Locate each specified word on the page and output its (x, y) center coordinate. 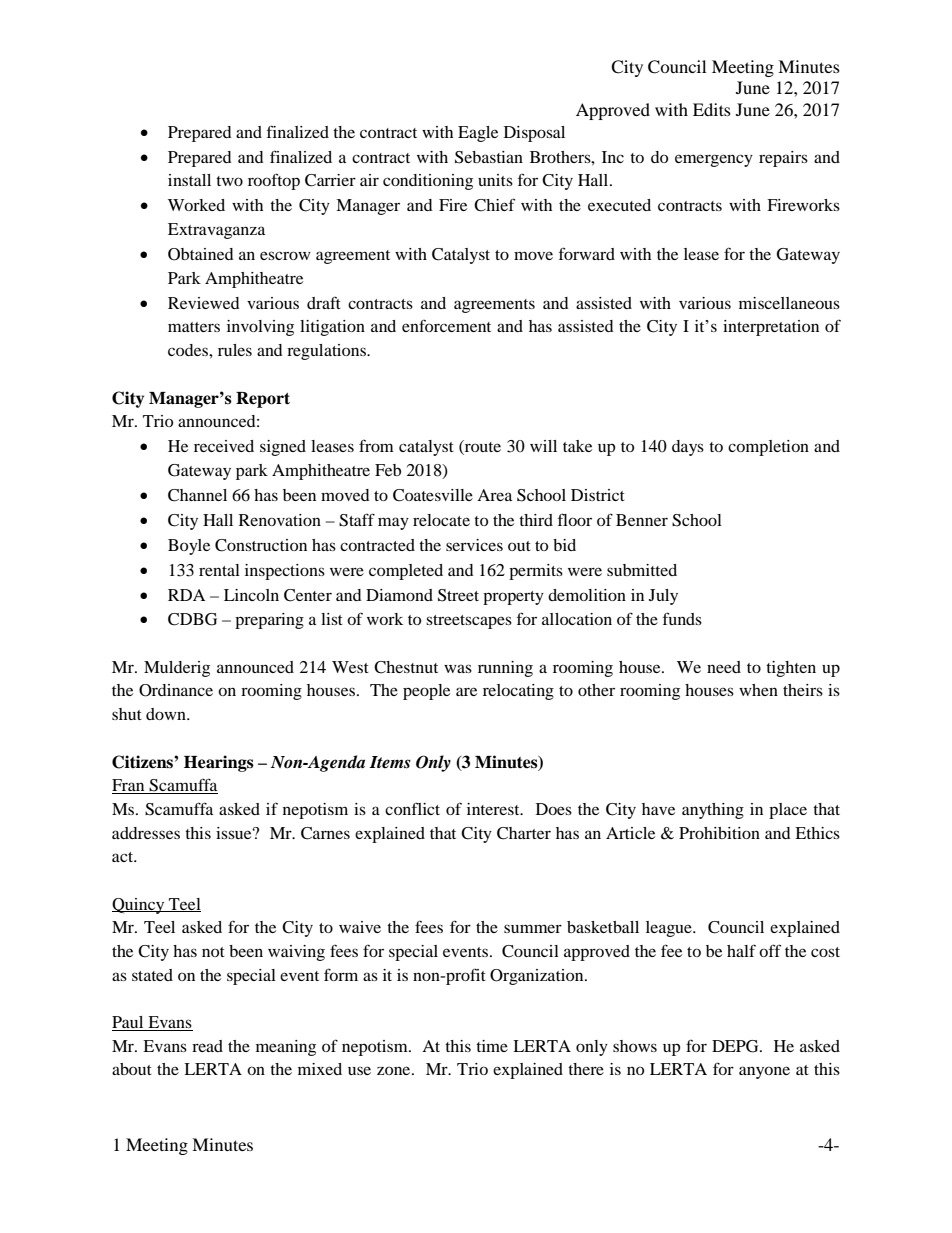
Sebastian (489, 157)
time (492, 1046)
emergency (714, 160)
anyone (764, 1072)
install (189, 180)
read (207, 1046)
